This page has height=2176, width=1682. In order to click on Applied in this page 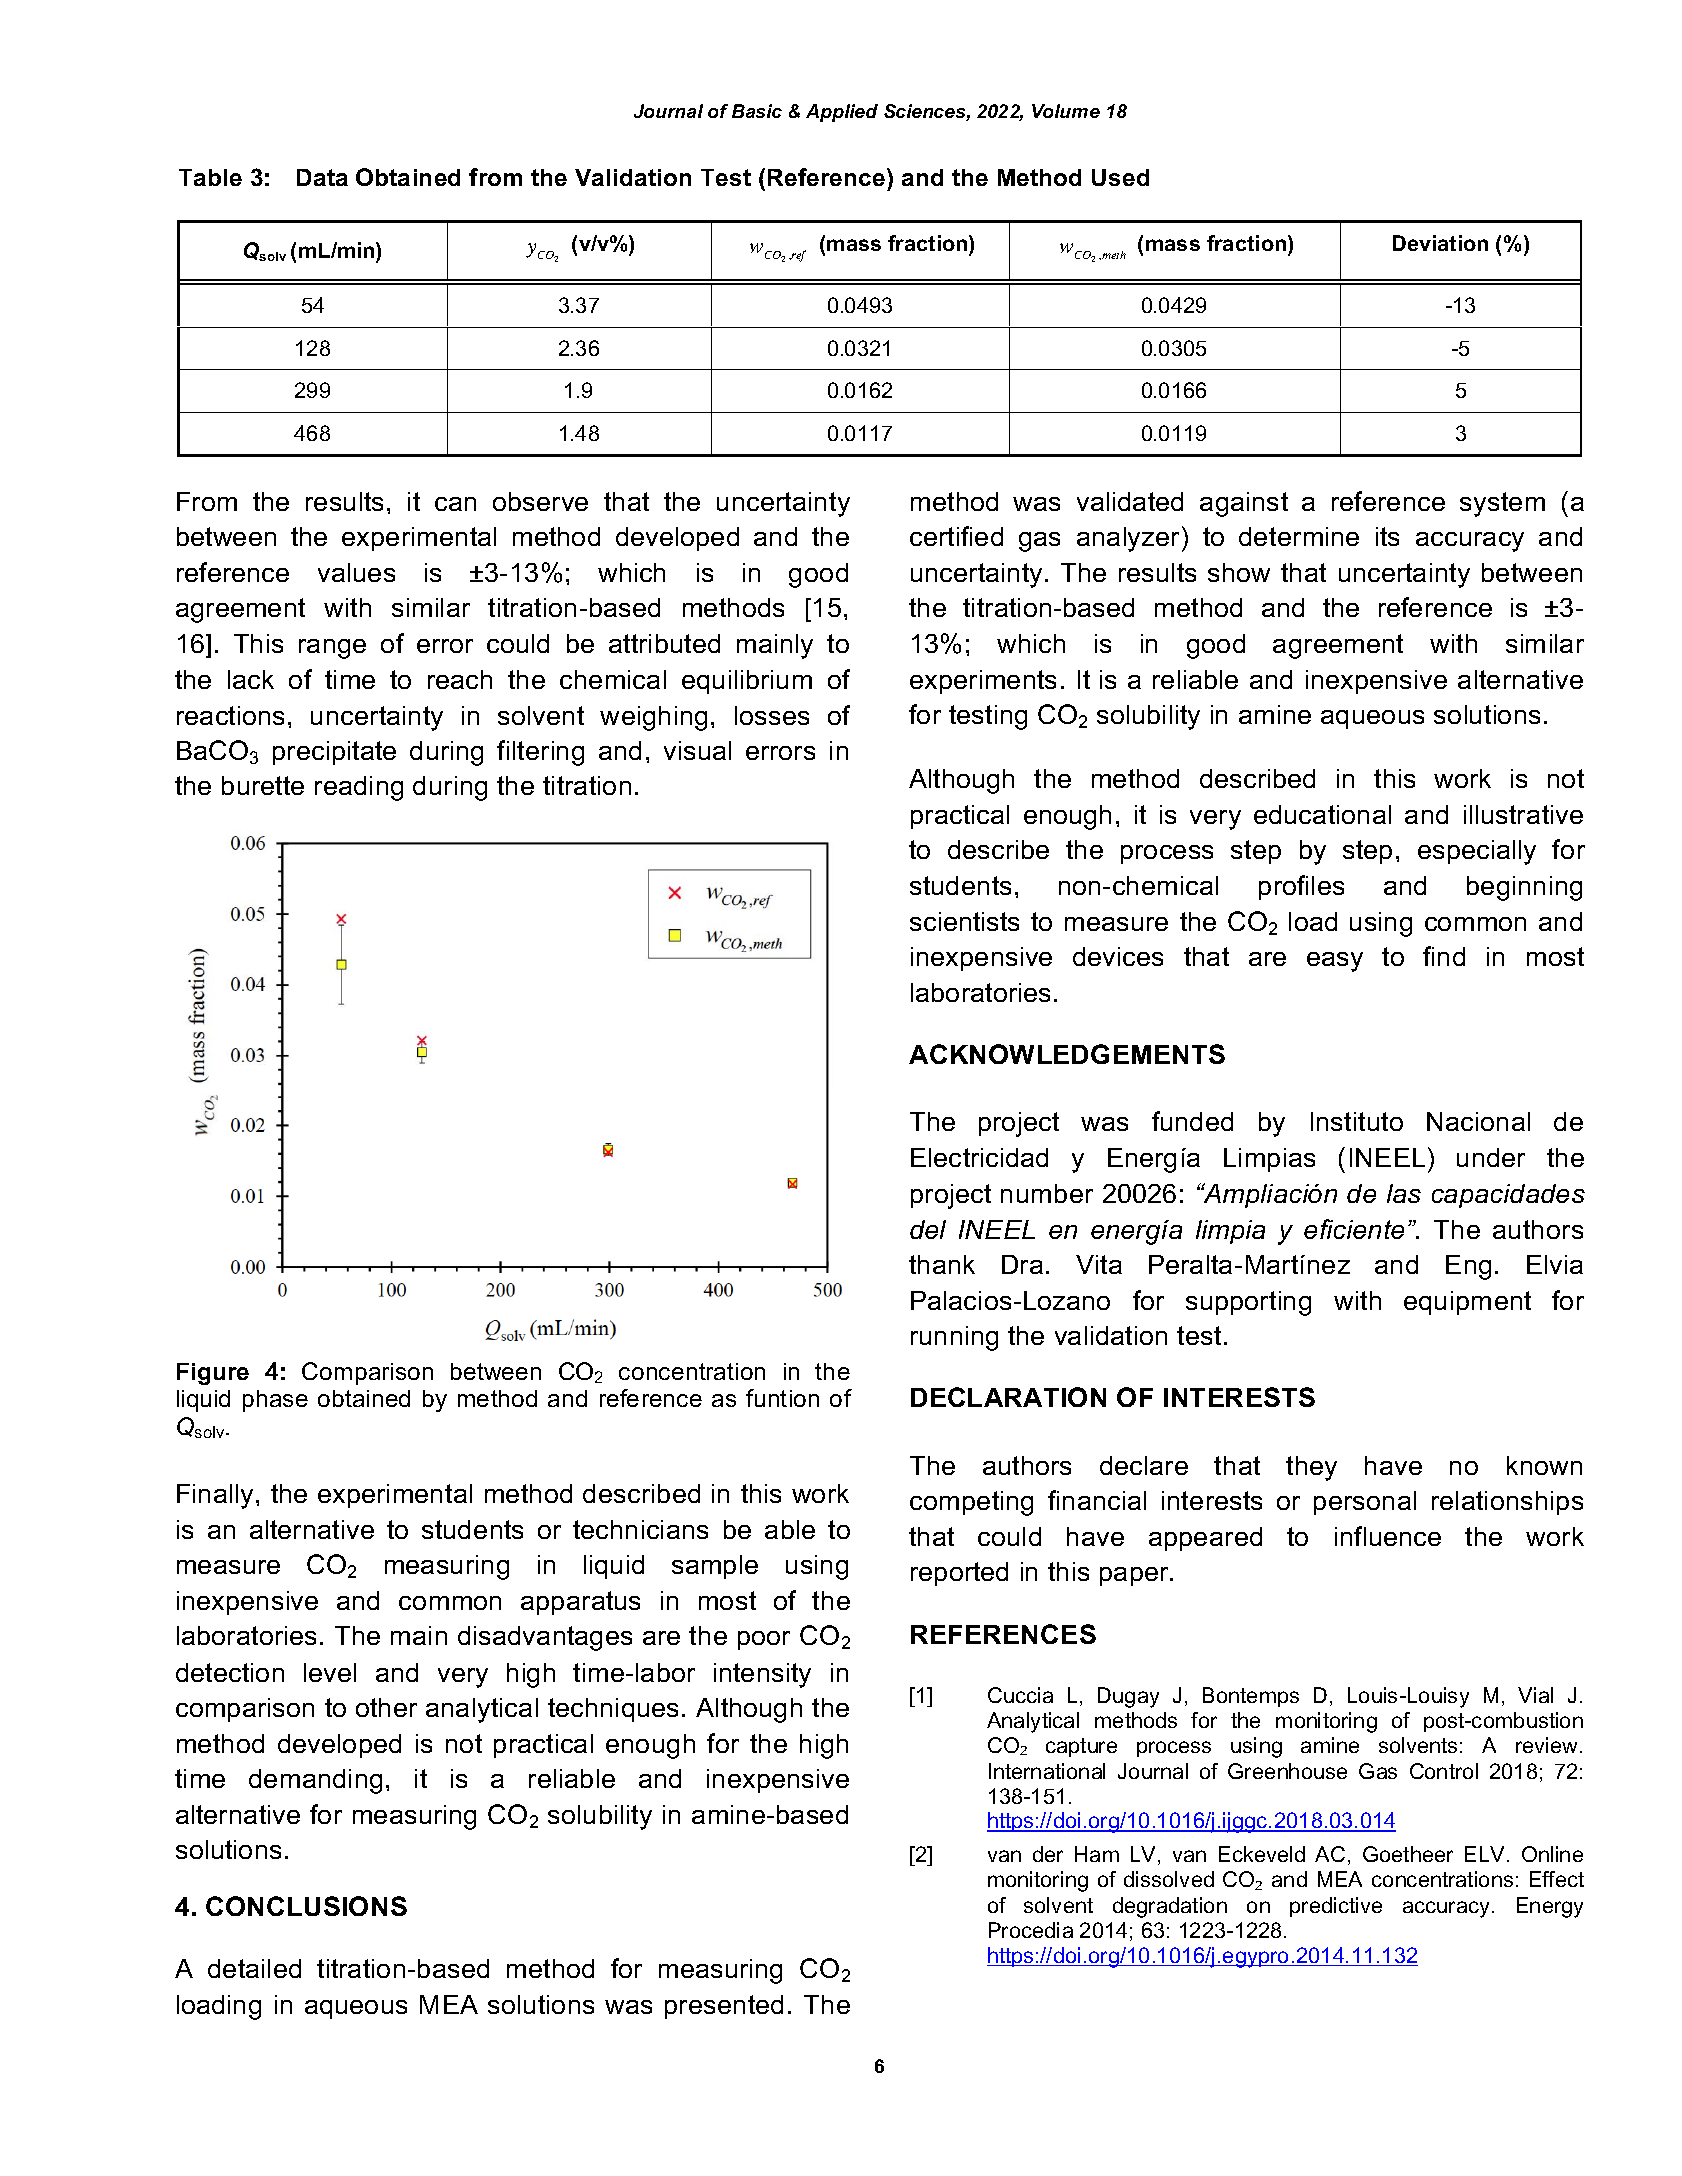, I will do `click(842, 113)`.
